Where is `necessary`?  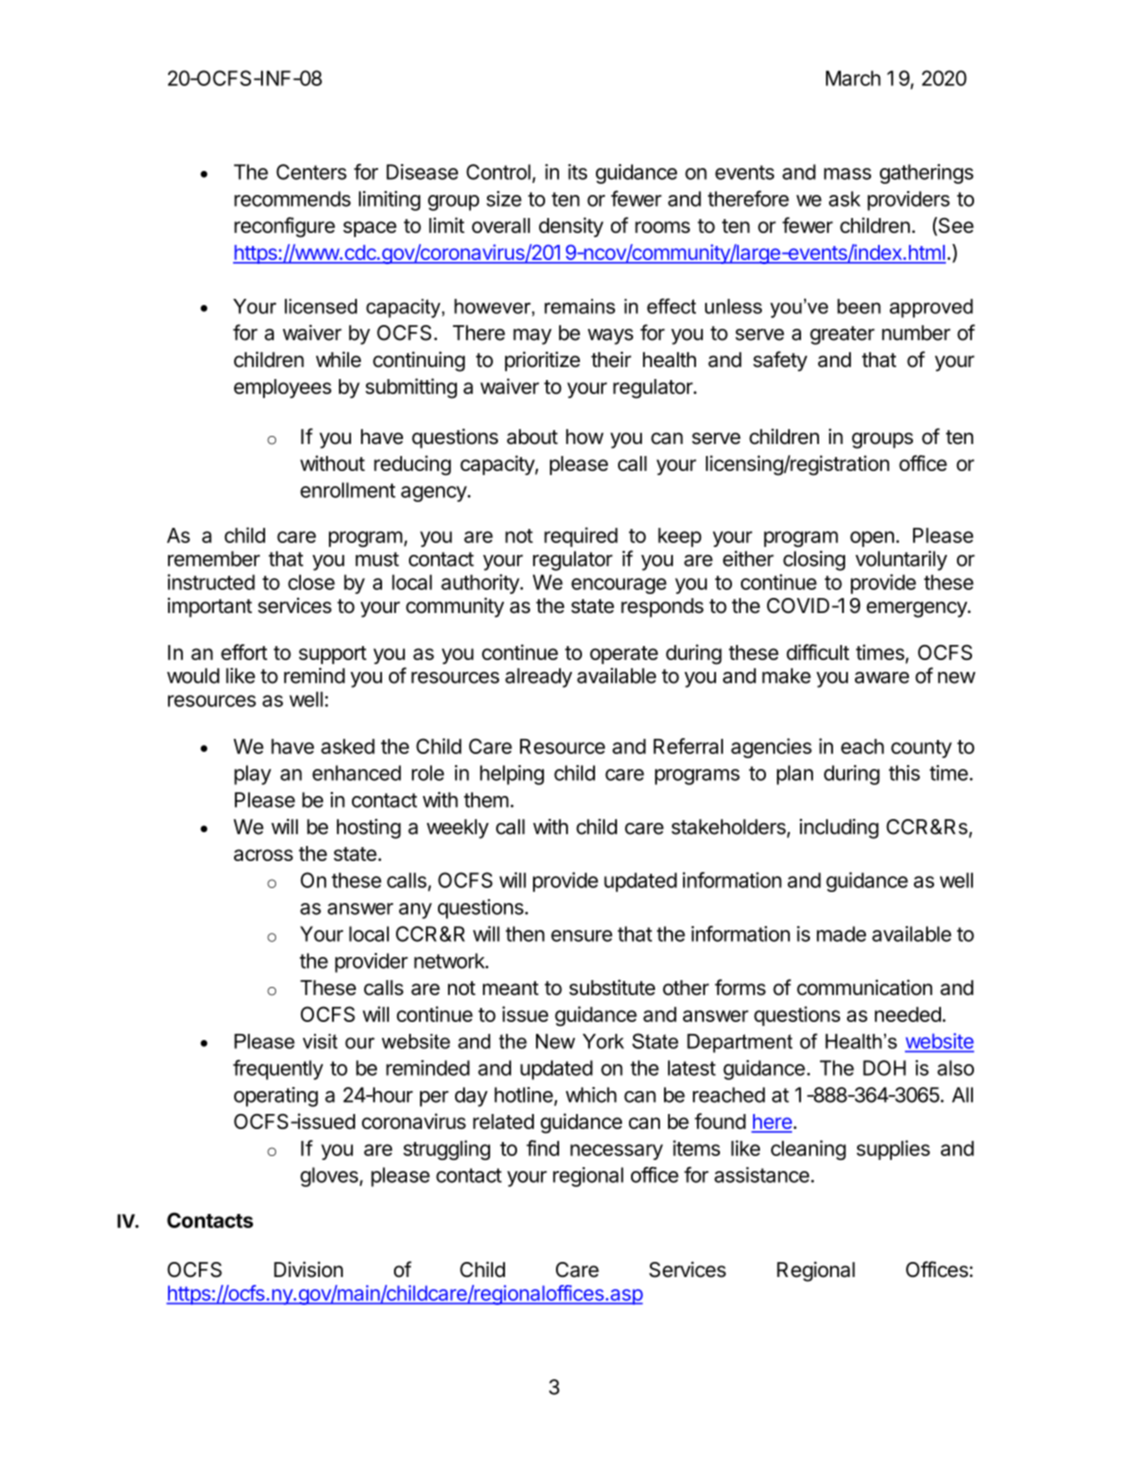
necessary is located at coordinates (616, 1152).
